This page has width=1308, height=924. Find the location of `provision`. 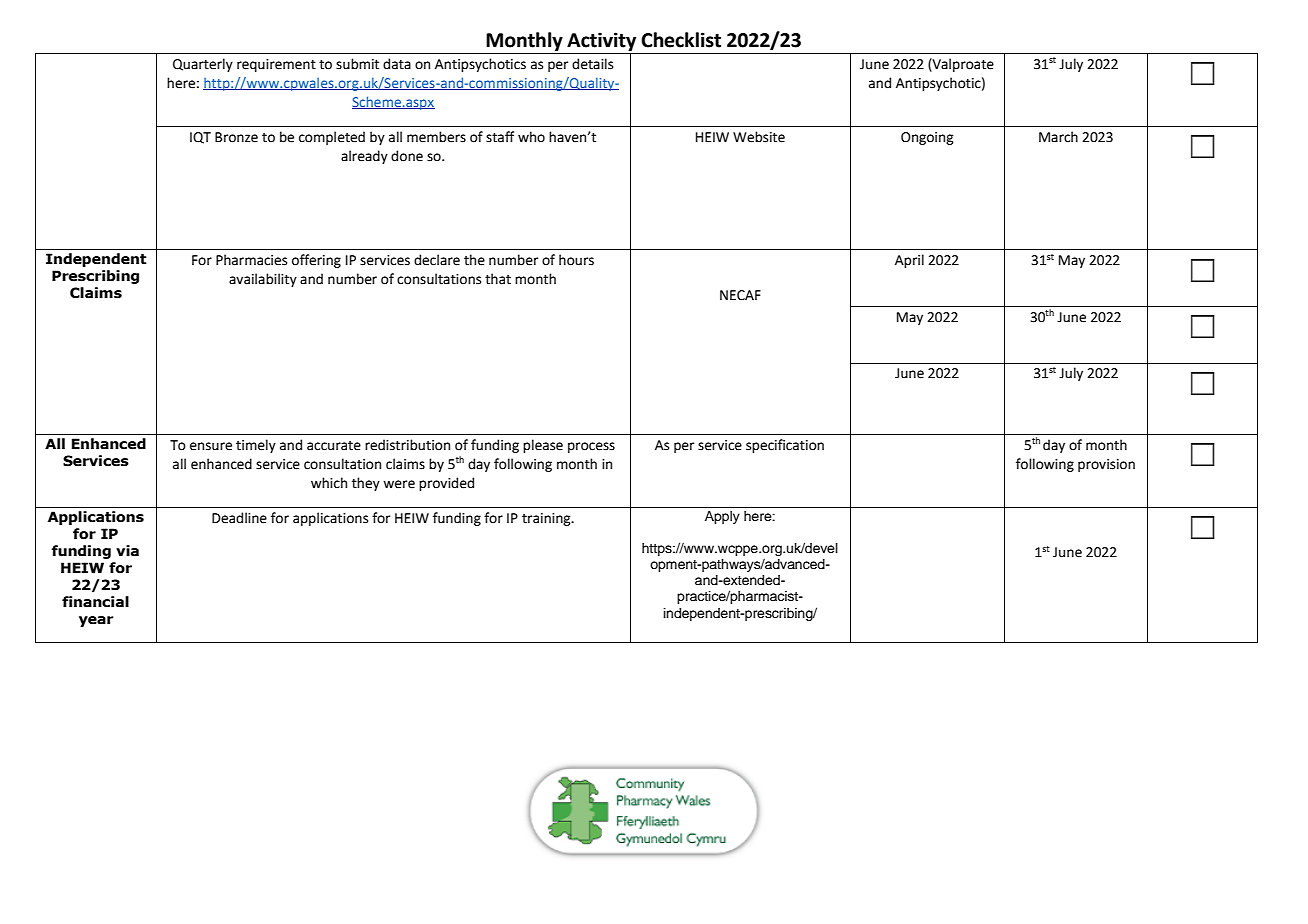

provision is located at coordinates (1106, 465).
